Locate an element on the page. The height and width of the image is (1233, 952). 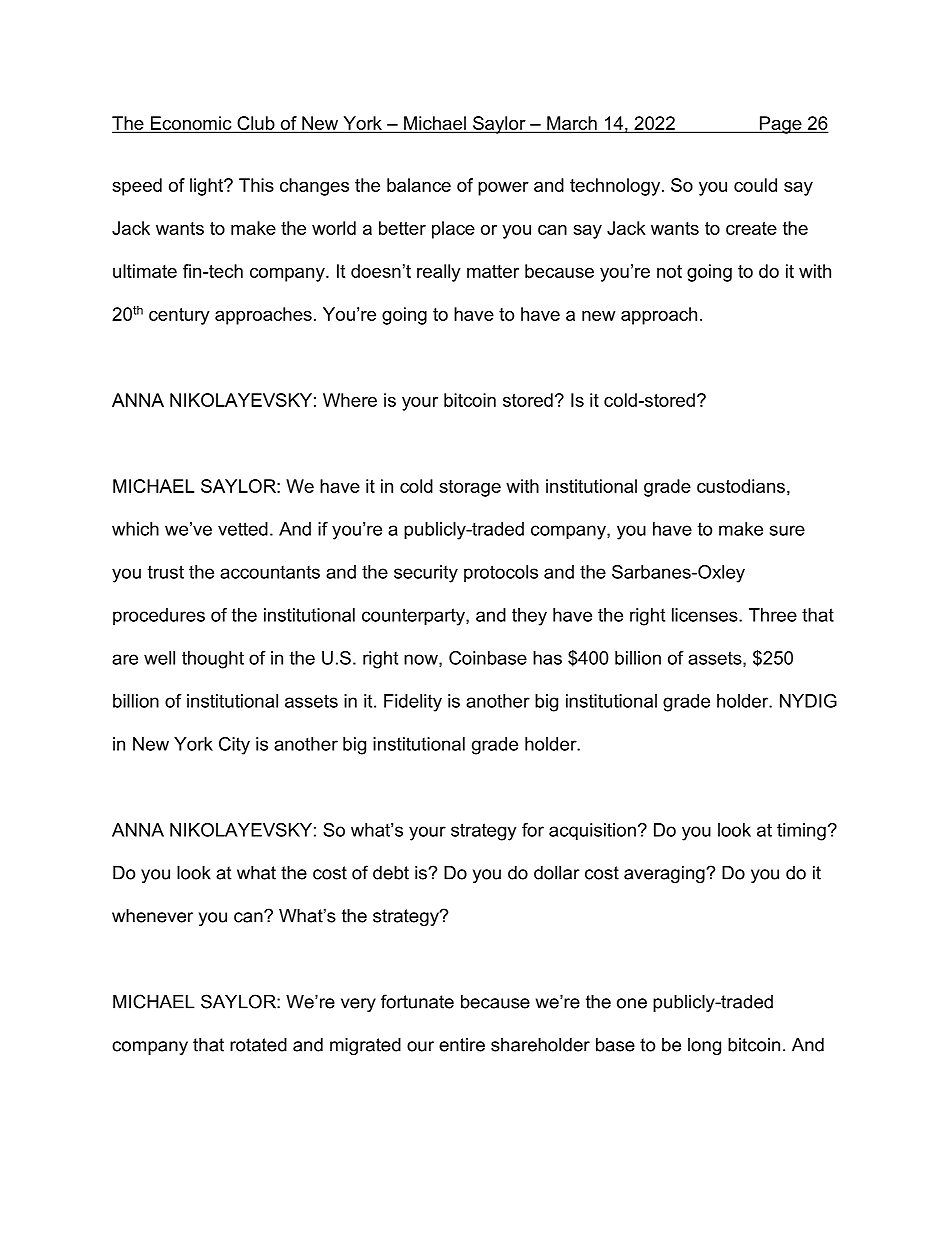
power is located at coordinates (503, 189).
